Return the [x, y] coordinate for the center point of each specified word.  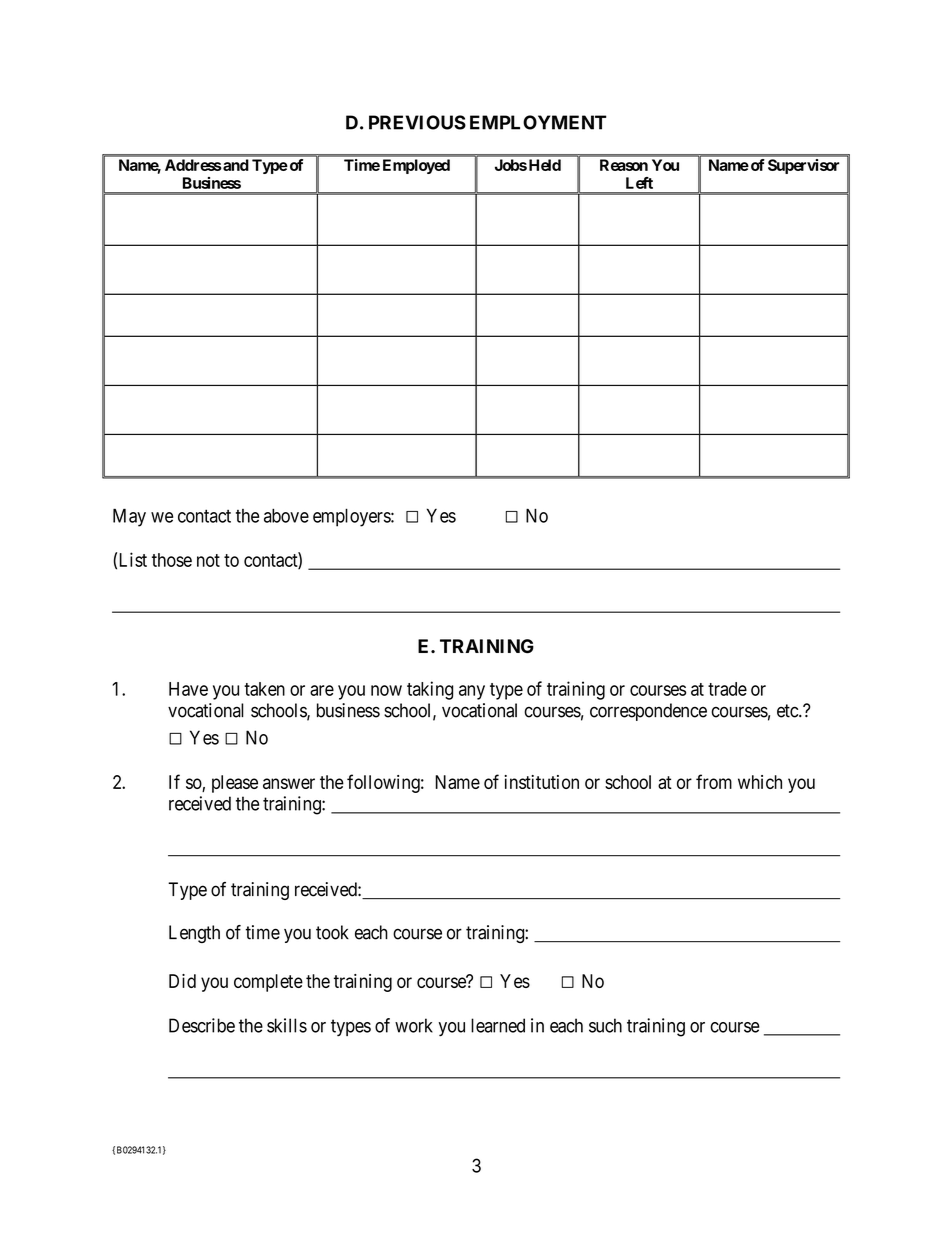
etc [788, 711]
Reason [624, 165]
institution [541, 782]
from [714, 781]
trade [727, 689]
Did [182, 981]
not [208, 560]
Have [188, 689]
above [286, 516]
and [235, 165]
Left [639, 183]
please [235, 784]
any [472, 692]
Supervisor [804, 166]
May [129, 517]
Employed [416, 166]
